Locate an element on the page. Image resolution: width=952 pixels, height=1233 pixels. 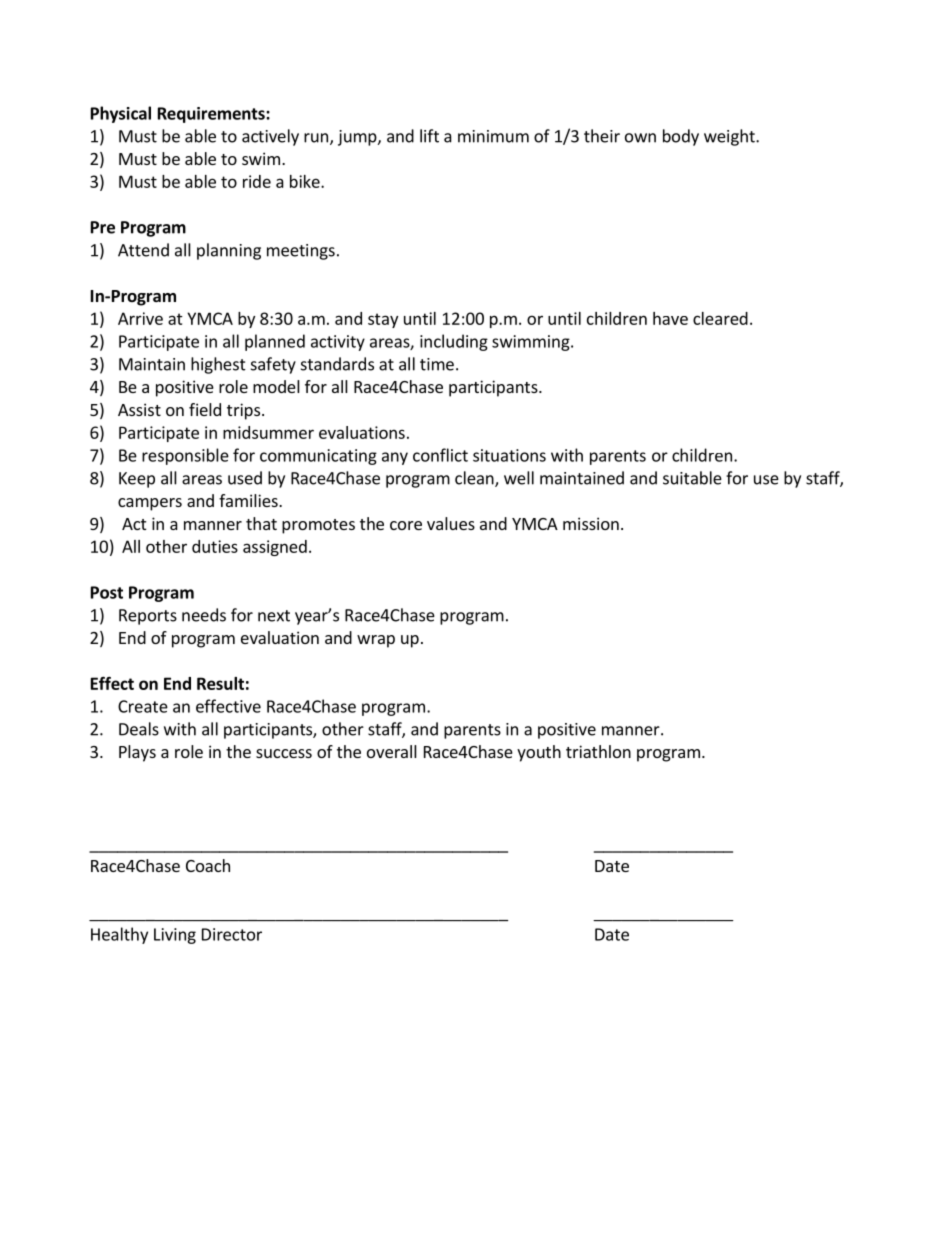
wrap is located at coordinates (376, 641).
